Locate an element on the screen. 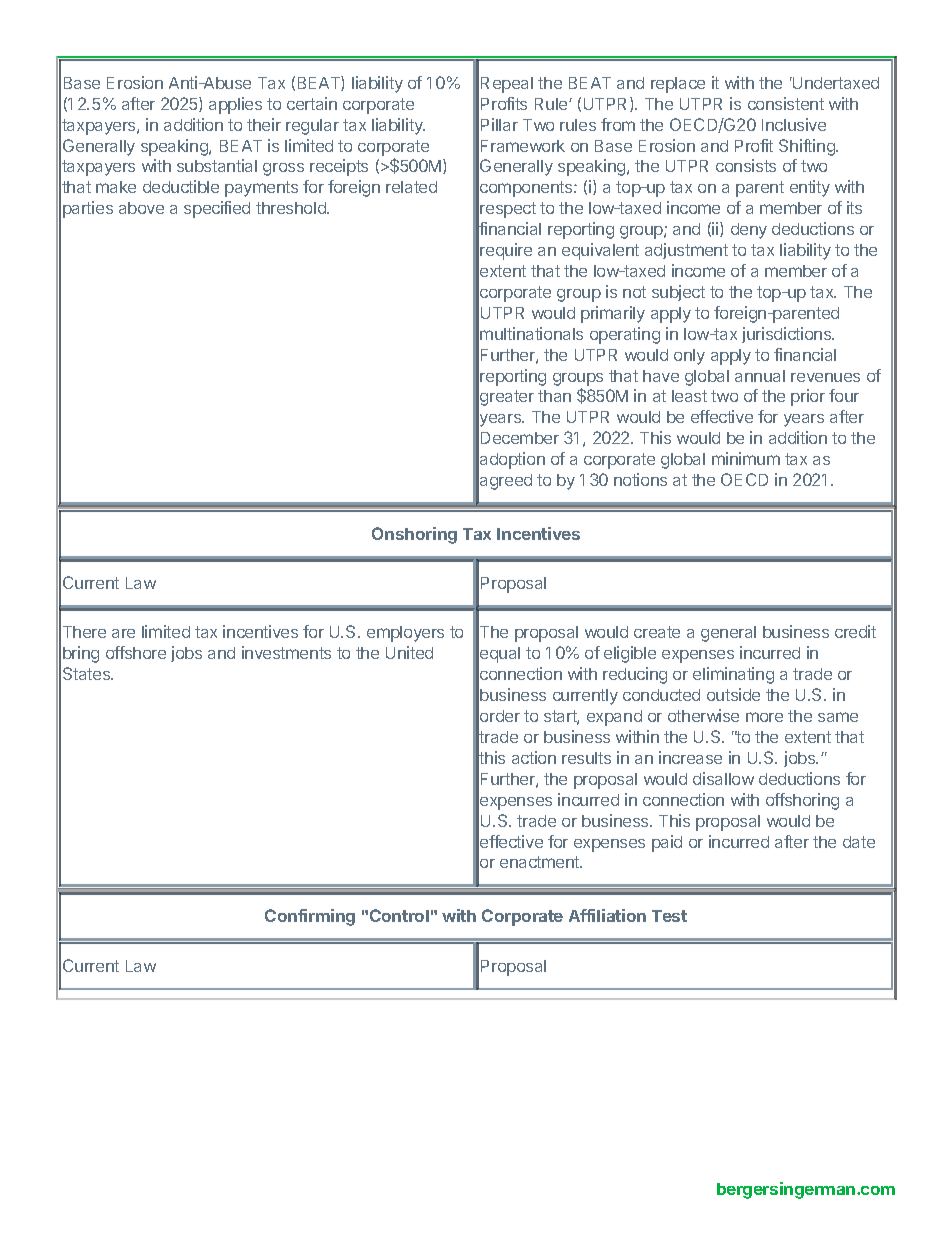  Test is located at coordinates (669, 916).
